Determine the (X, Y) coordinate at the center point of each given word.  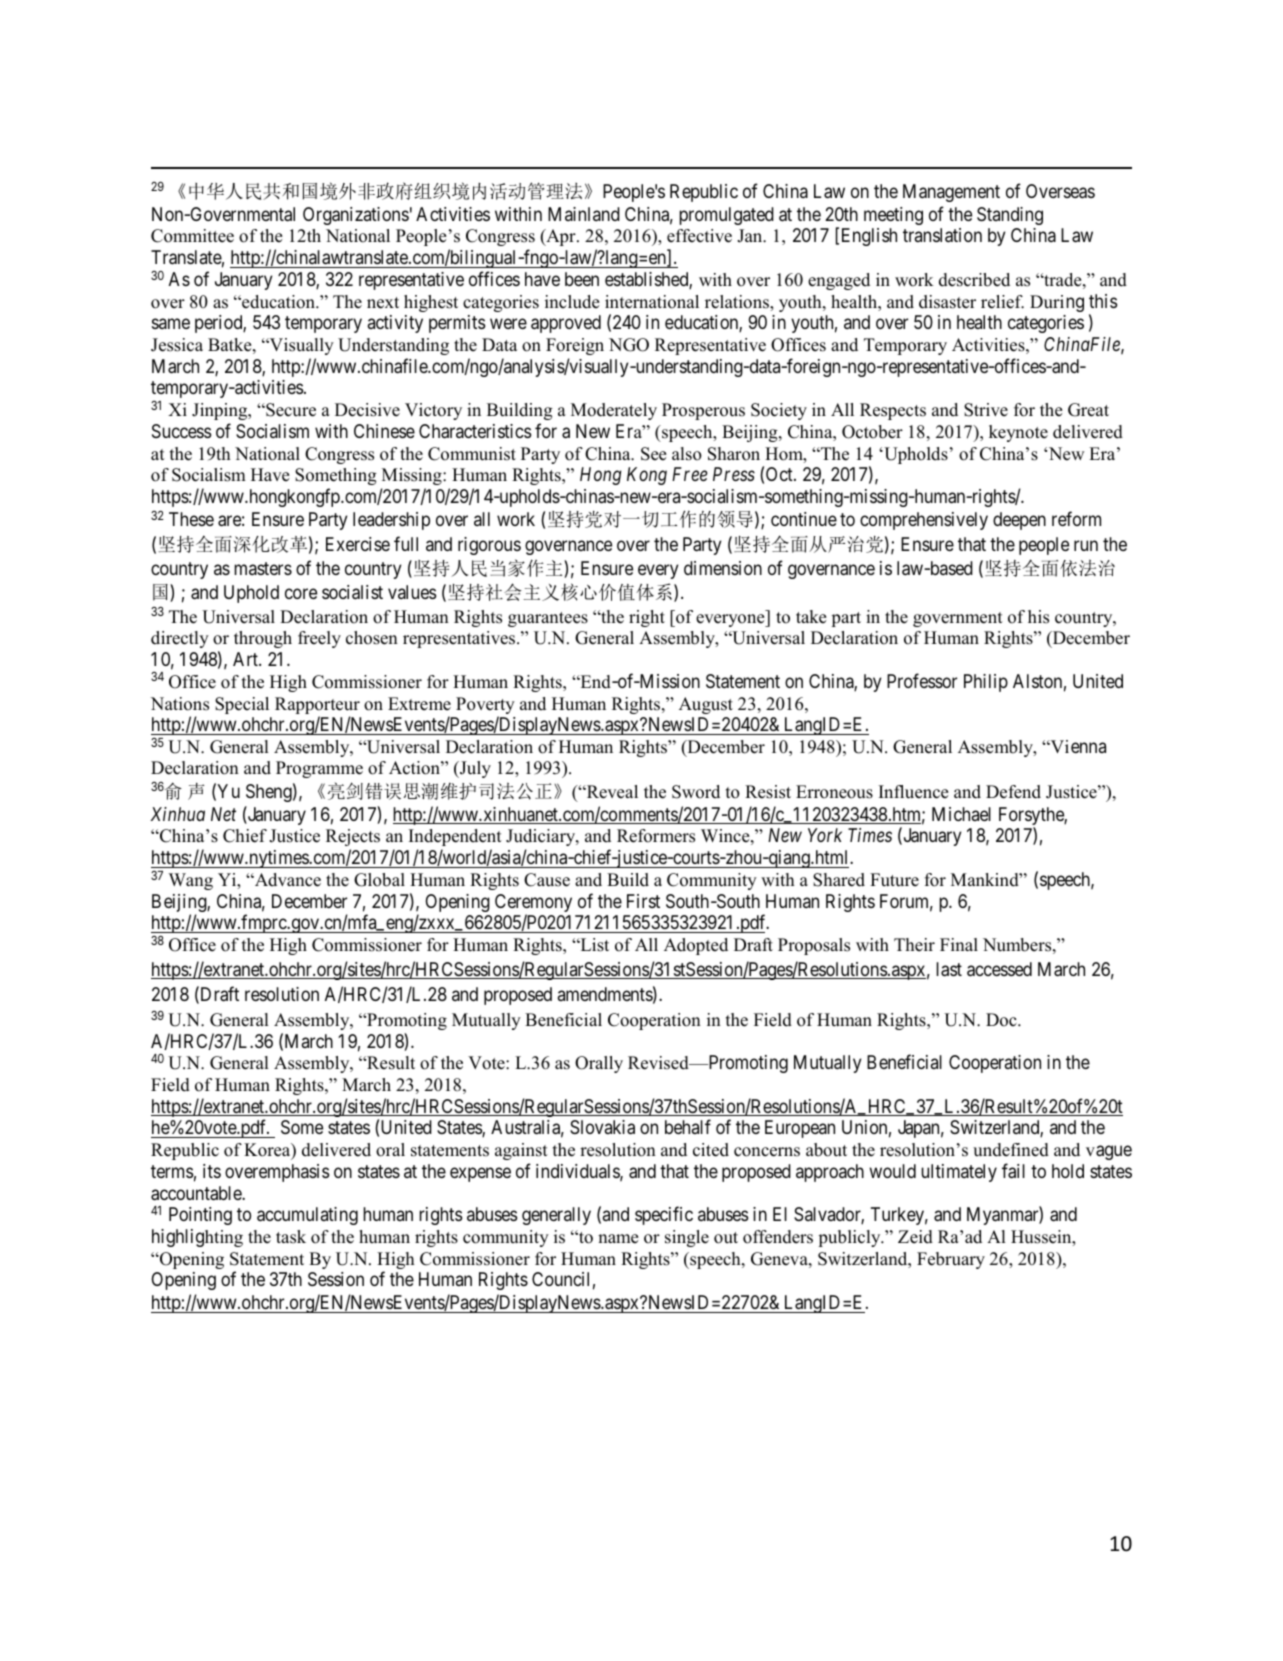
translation (942, 235)
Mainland (584, 214)
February (951, 1260)
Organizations (356, 216)
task (291, 1237)
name (618, 1239)
